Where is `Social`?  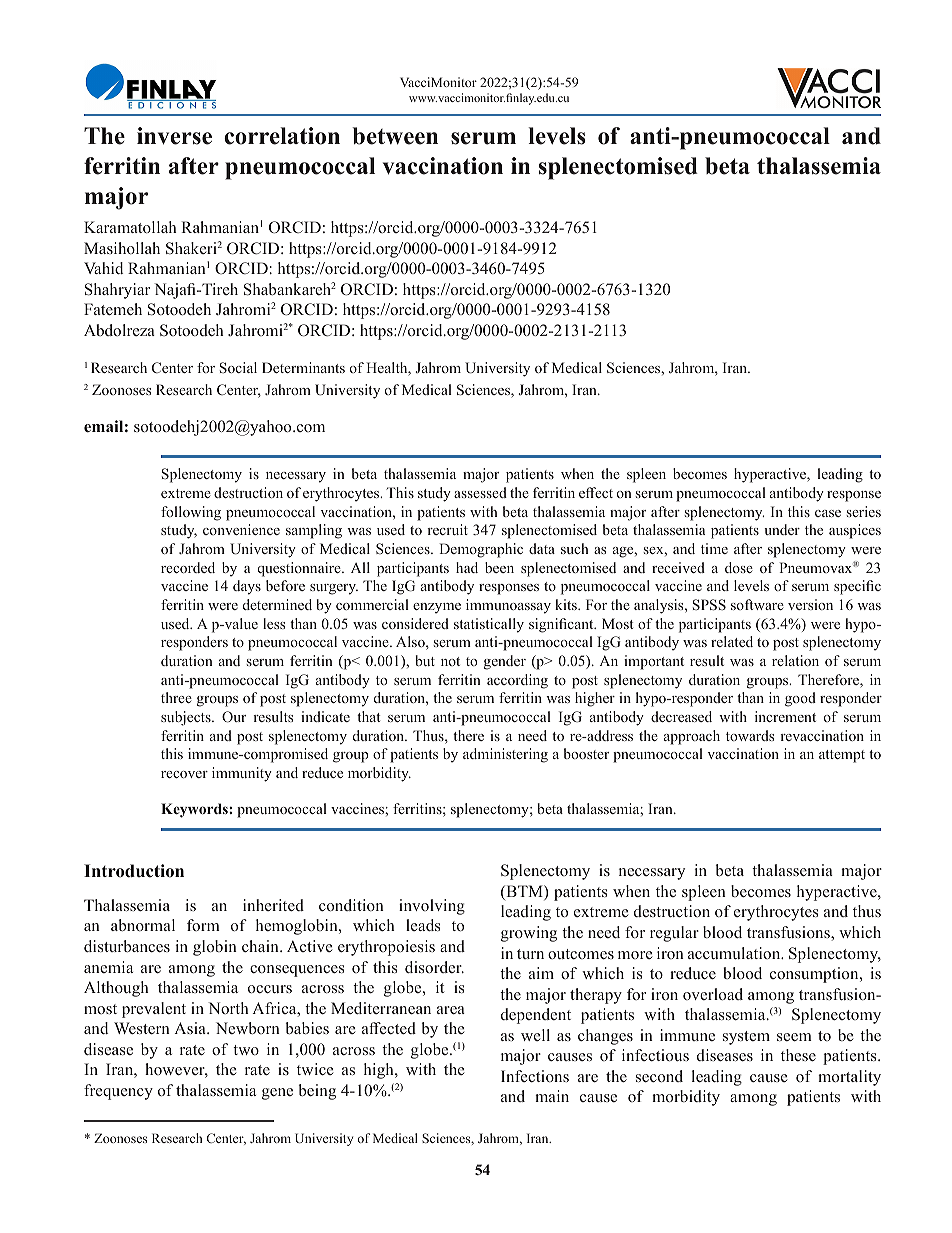 Social is located at coordinates (238, 367).
